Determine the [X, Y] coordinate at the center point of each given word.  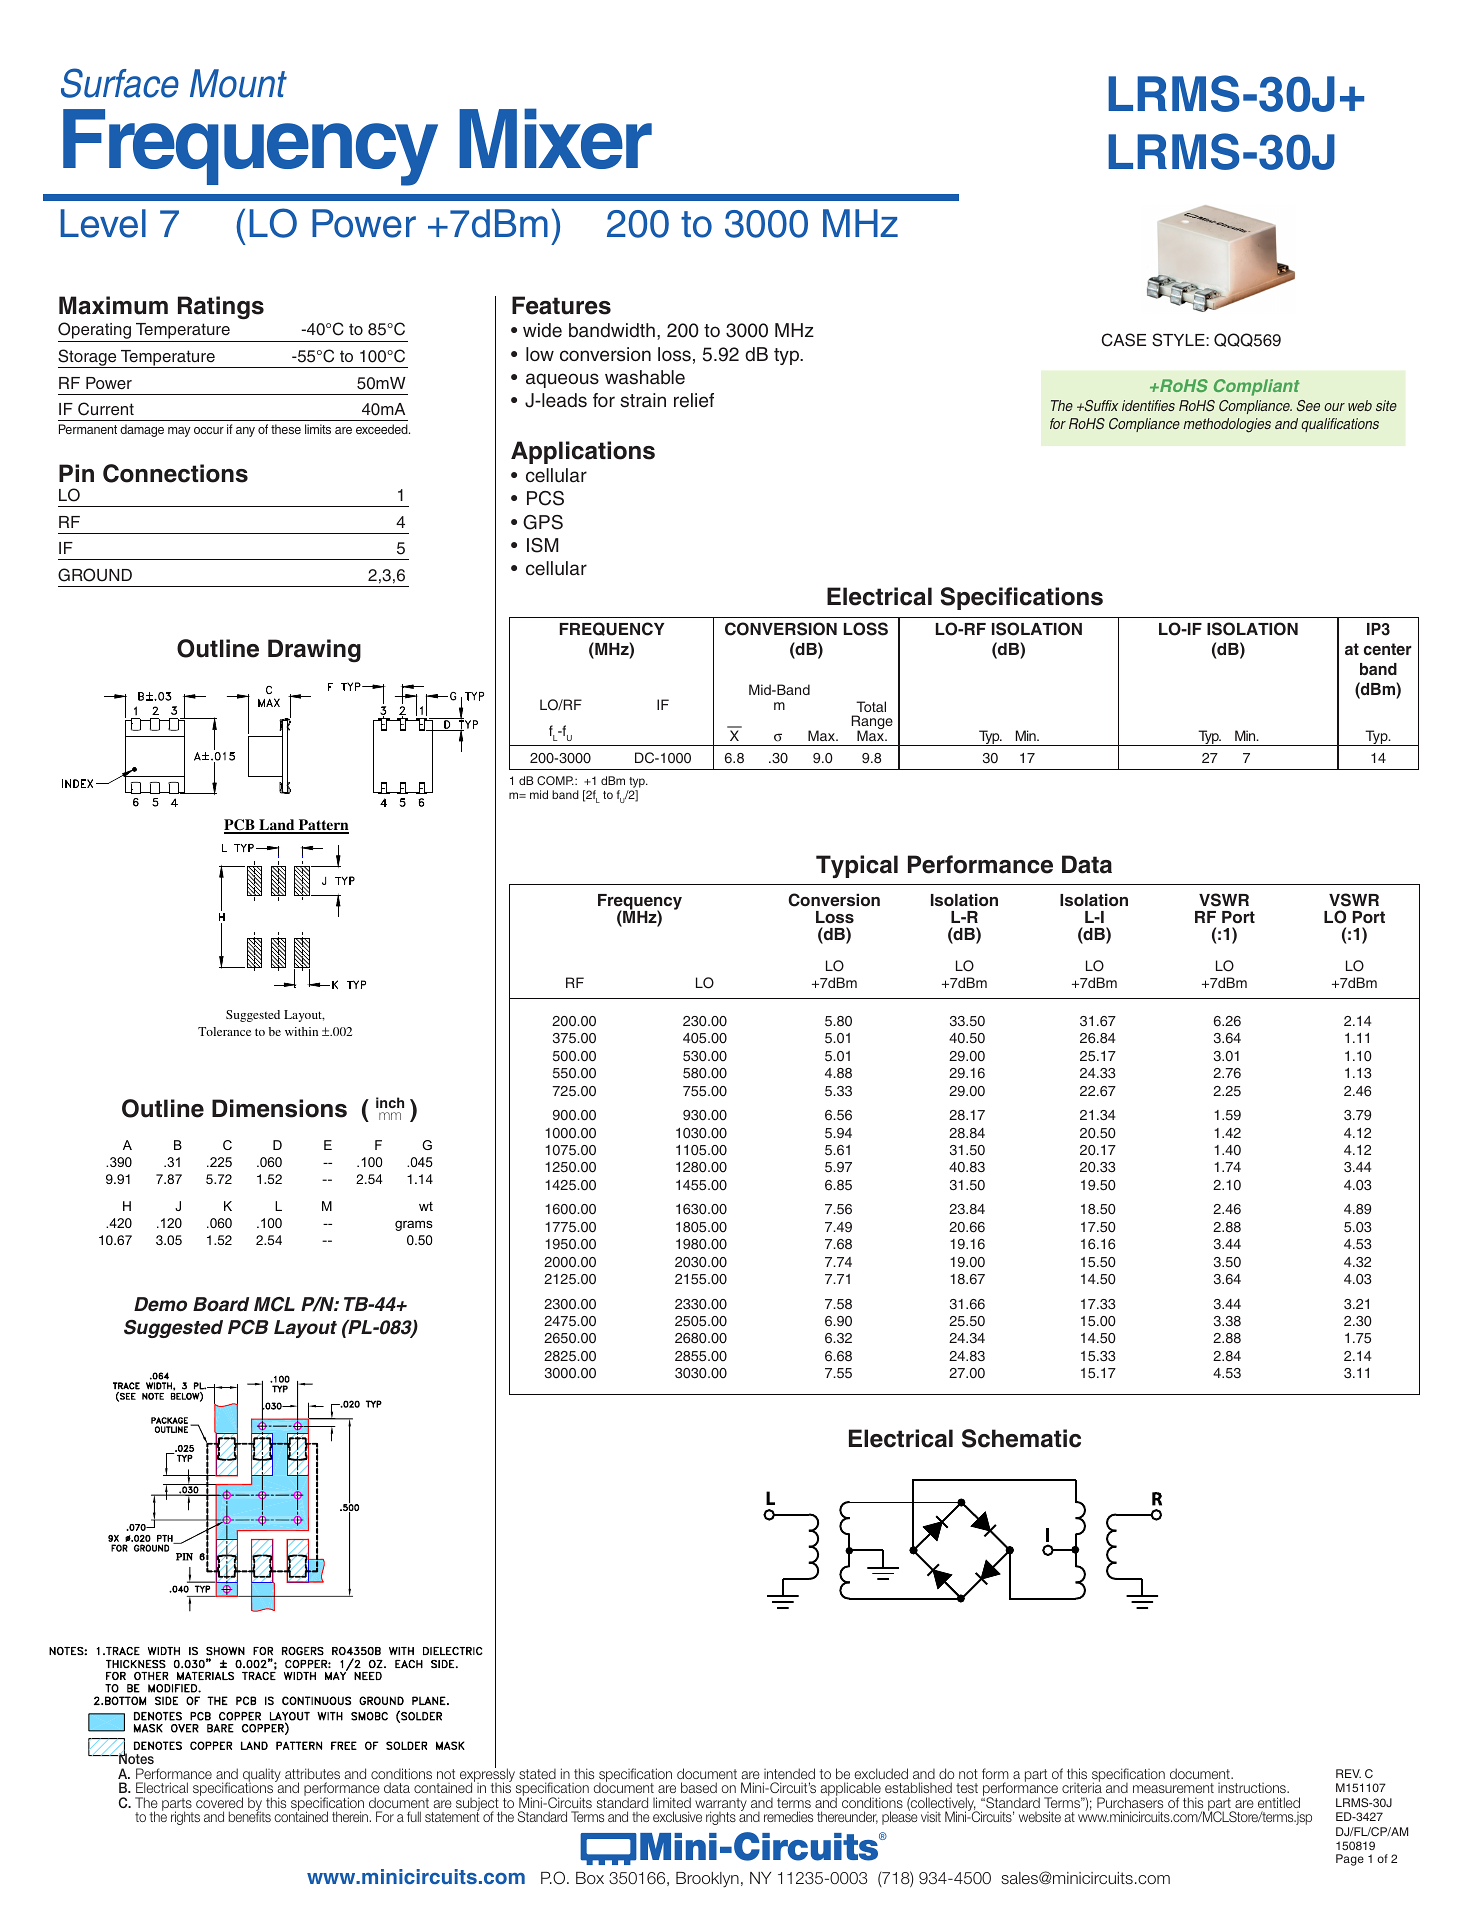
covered [219, 1801]
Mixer [555, 138]
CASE [1124, 340]
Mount [238, 83]
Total [871, 706]
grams [414, 1225]
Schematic [1021, 1438]
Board [221, 1304]
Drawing [314, 651]
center [1388, 649]
